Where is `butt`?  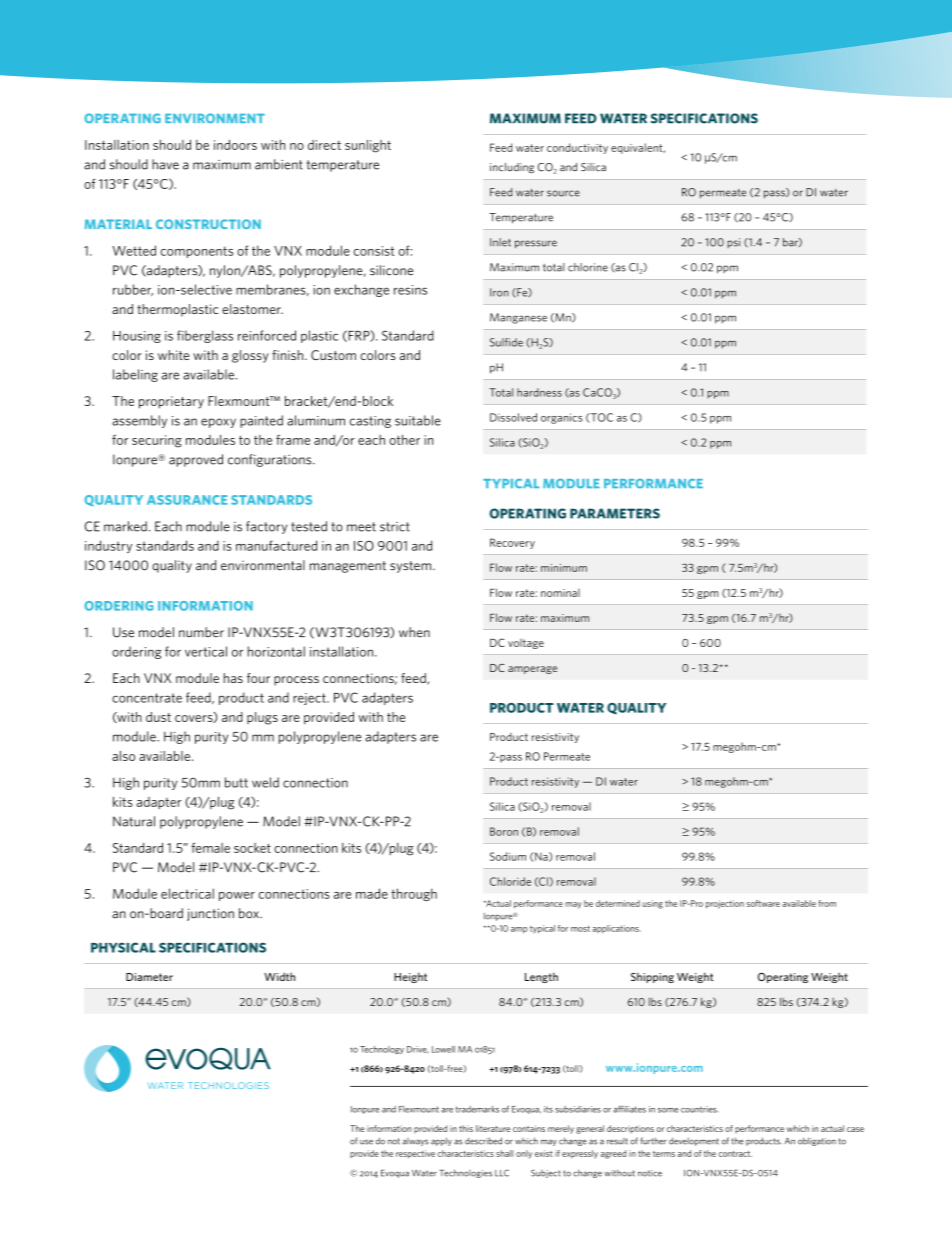
butt is located at coordinates (236, 782).
